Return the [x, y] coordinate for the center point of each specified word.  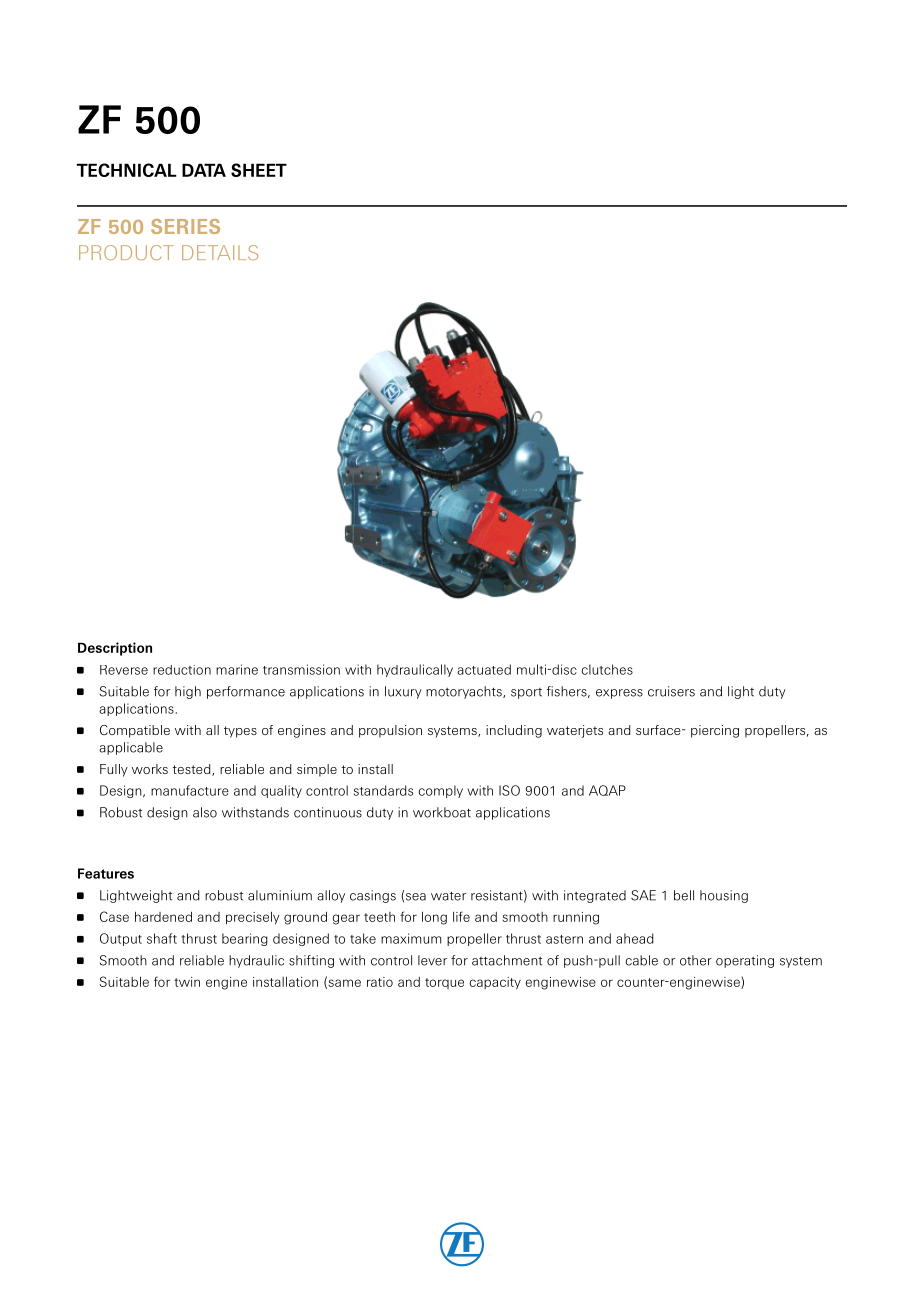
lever [432, 960]
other [696, 960]
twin [187, 982]
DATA [204, 170]
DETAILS [220, 252]
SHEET [259, 170]
